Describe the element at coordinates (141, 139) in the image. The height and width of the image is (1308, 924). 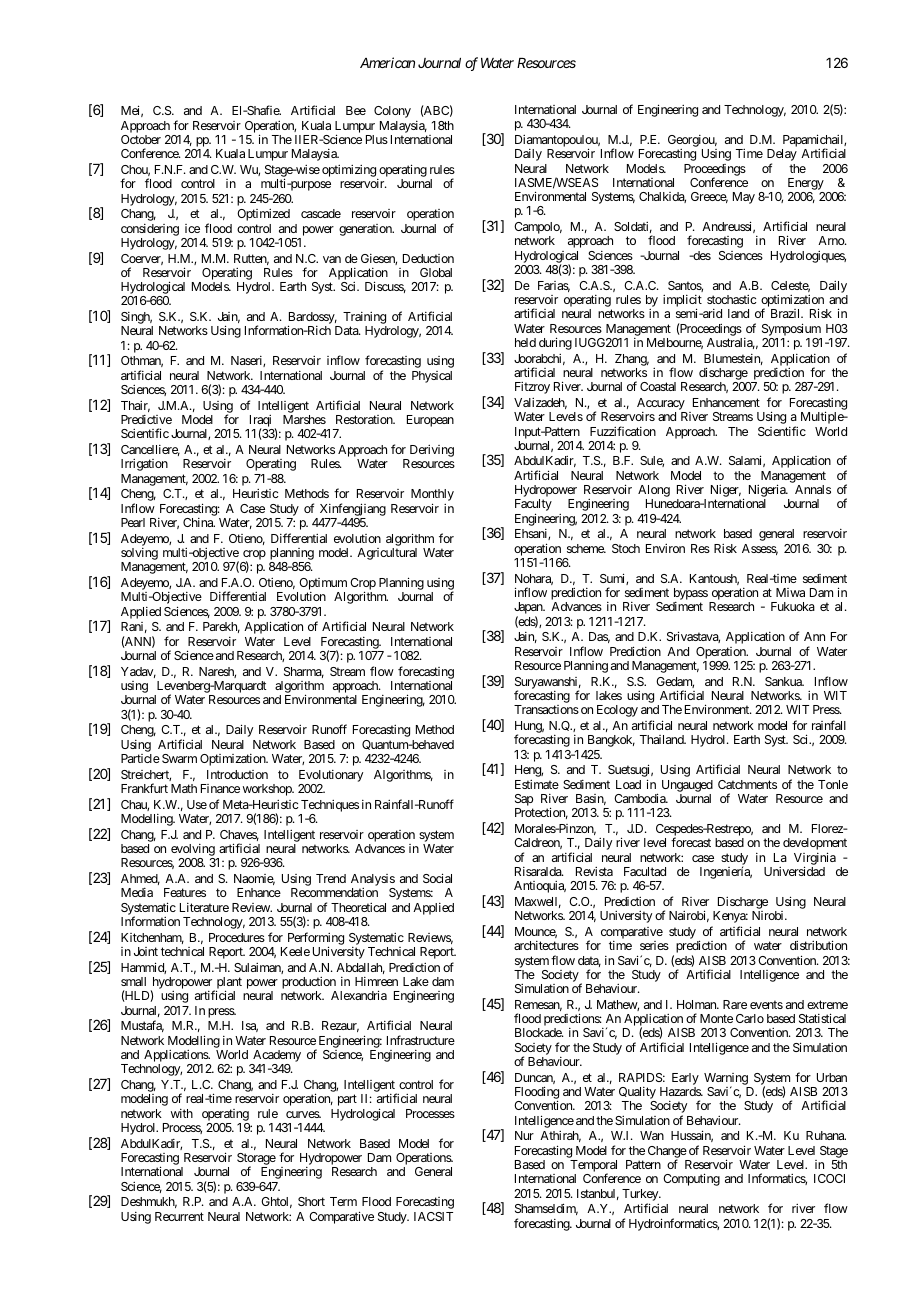
I see `October` at that location.
